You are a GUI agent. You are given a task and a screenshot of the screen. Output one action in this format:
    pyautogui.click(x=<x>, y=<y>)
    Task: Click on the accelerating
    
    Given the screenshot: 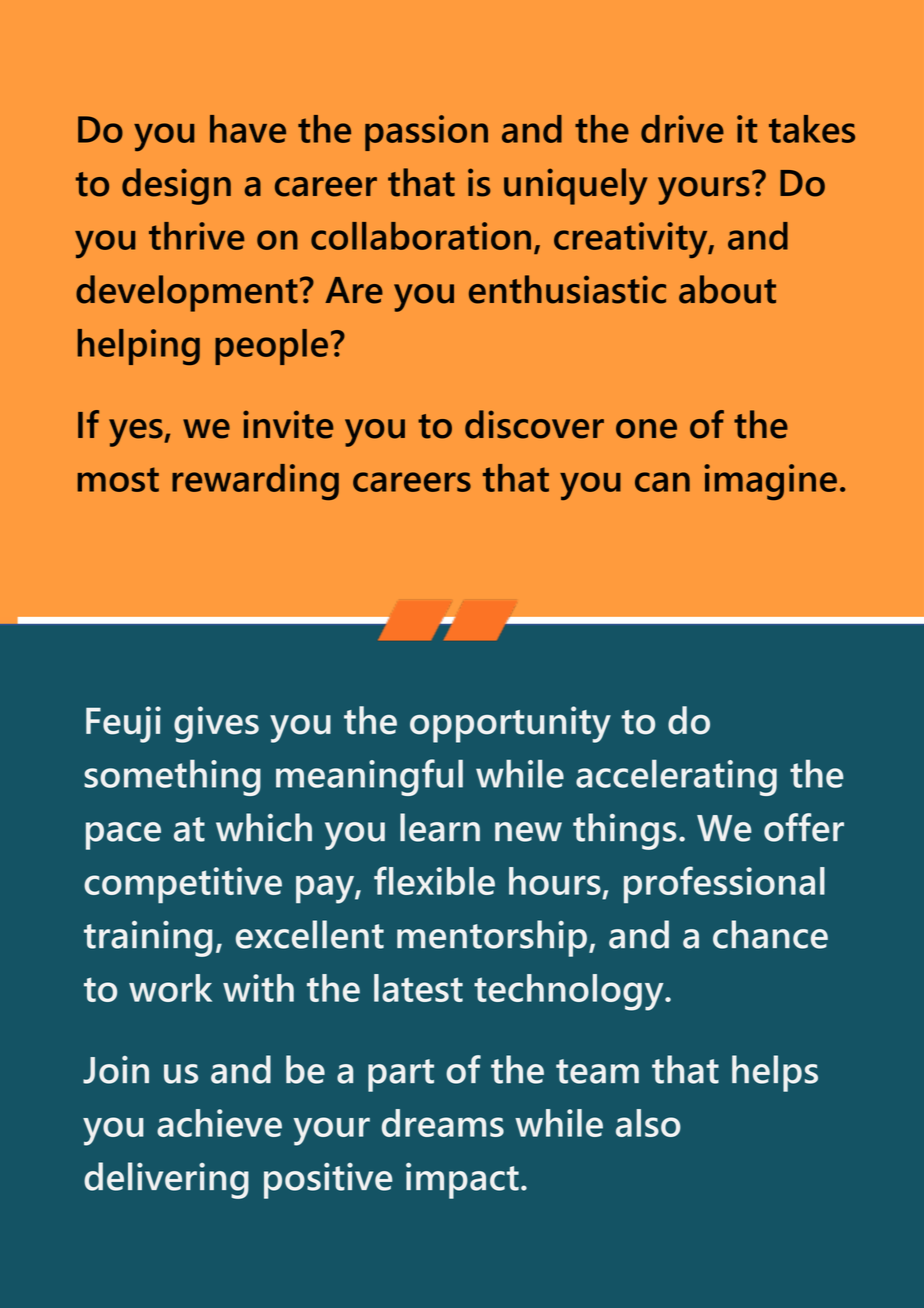 What is the action you would take?
    pyautogui.click(x=676, y=778)
